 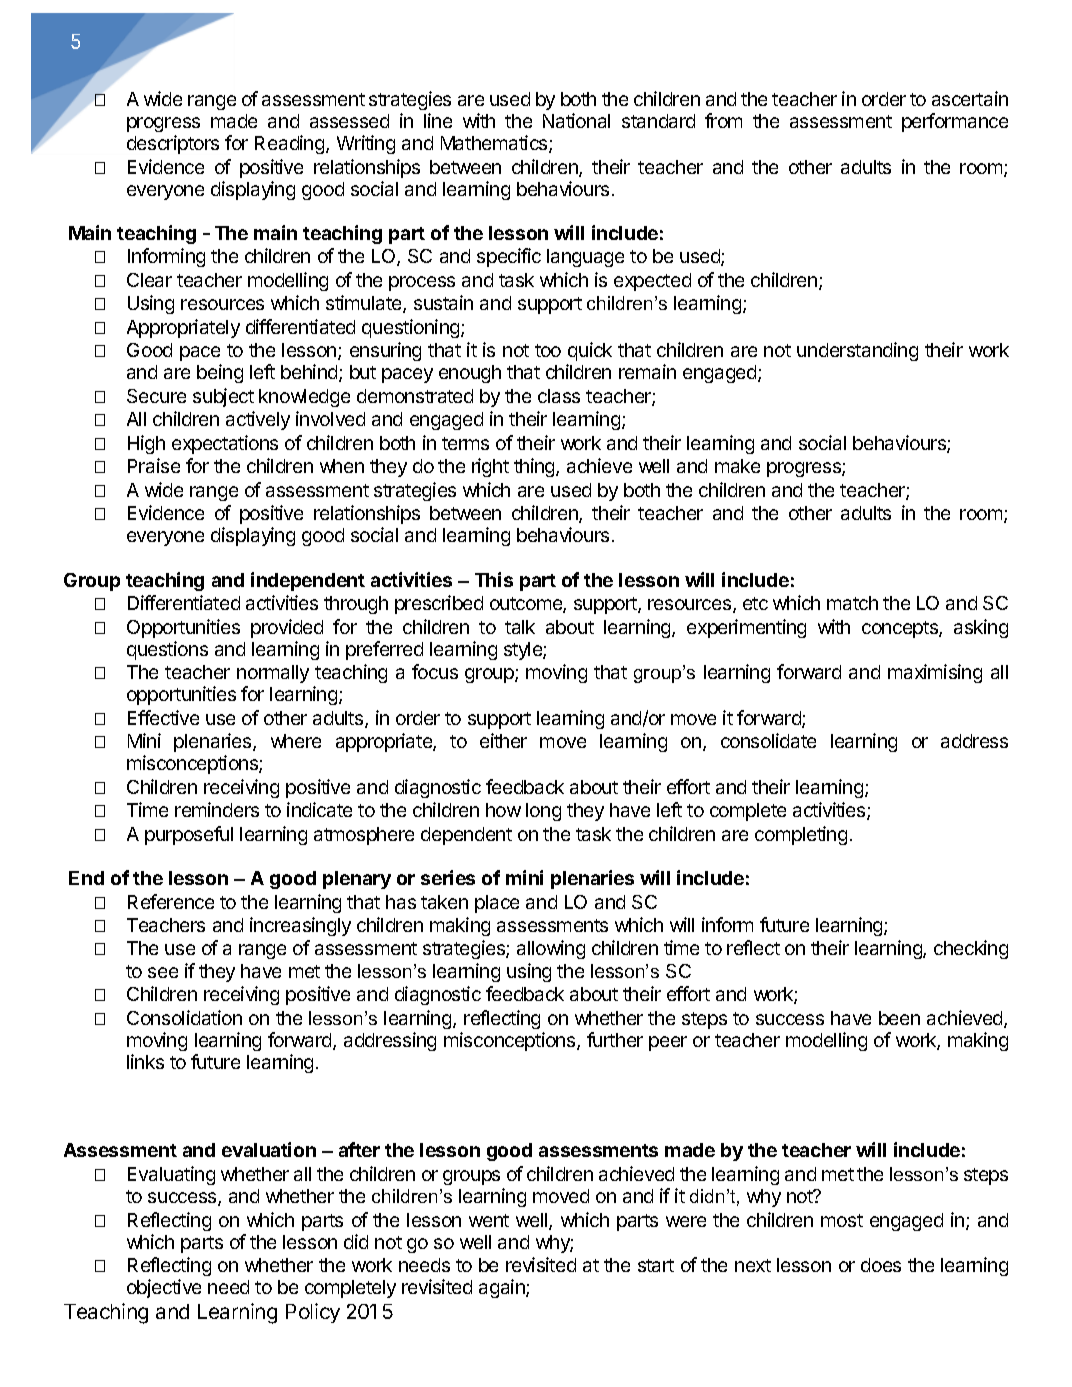 What do you see at coordinates (503, 1288) in the screenshot?
I see `again` at bounding box center [503, 1288].
